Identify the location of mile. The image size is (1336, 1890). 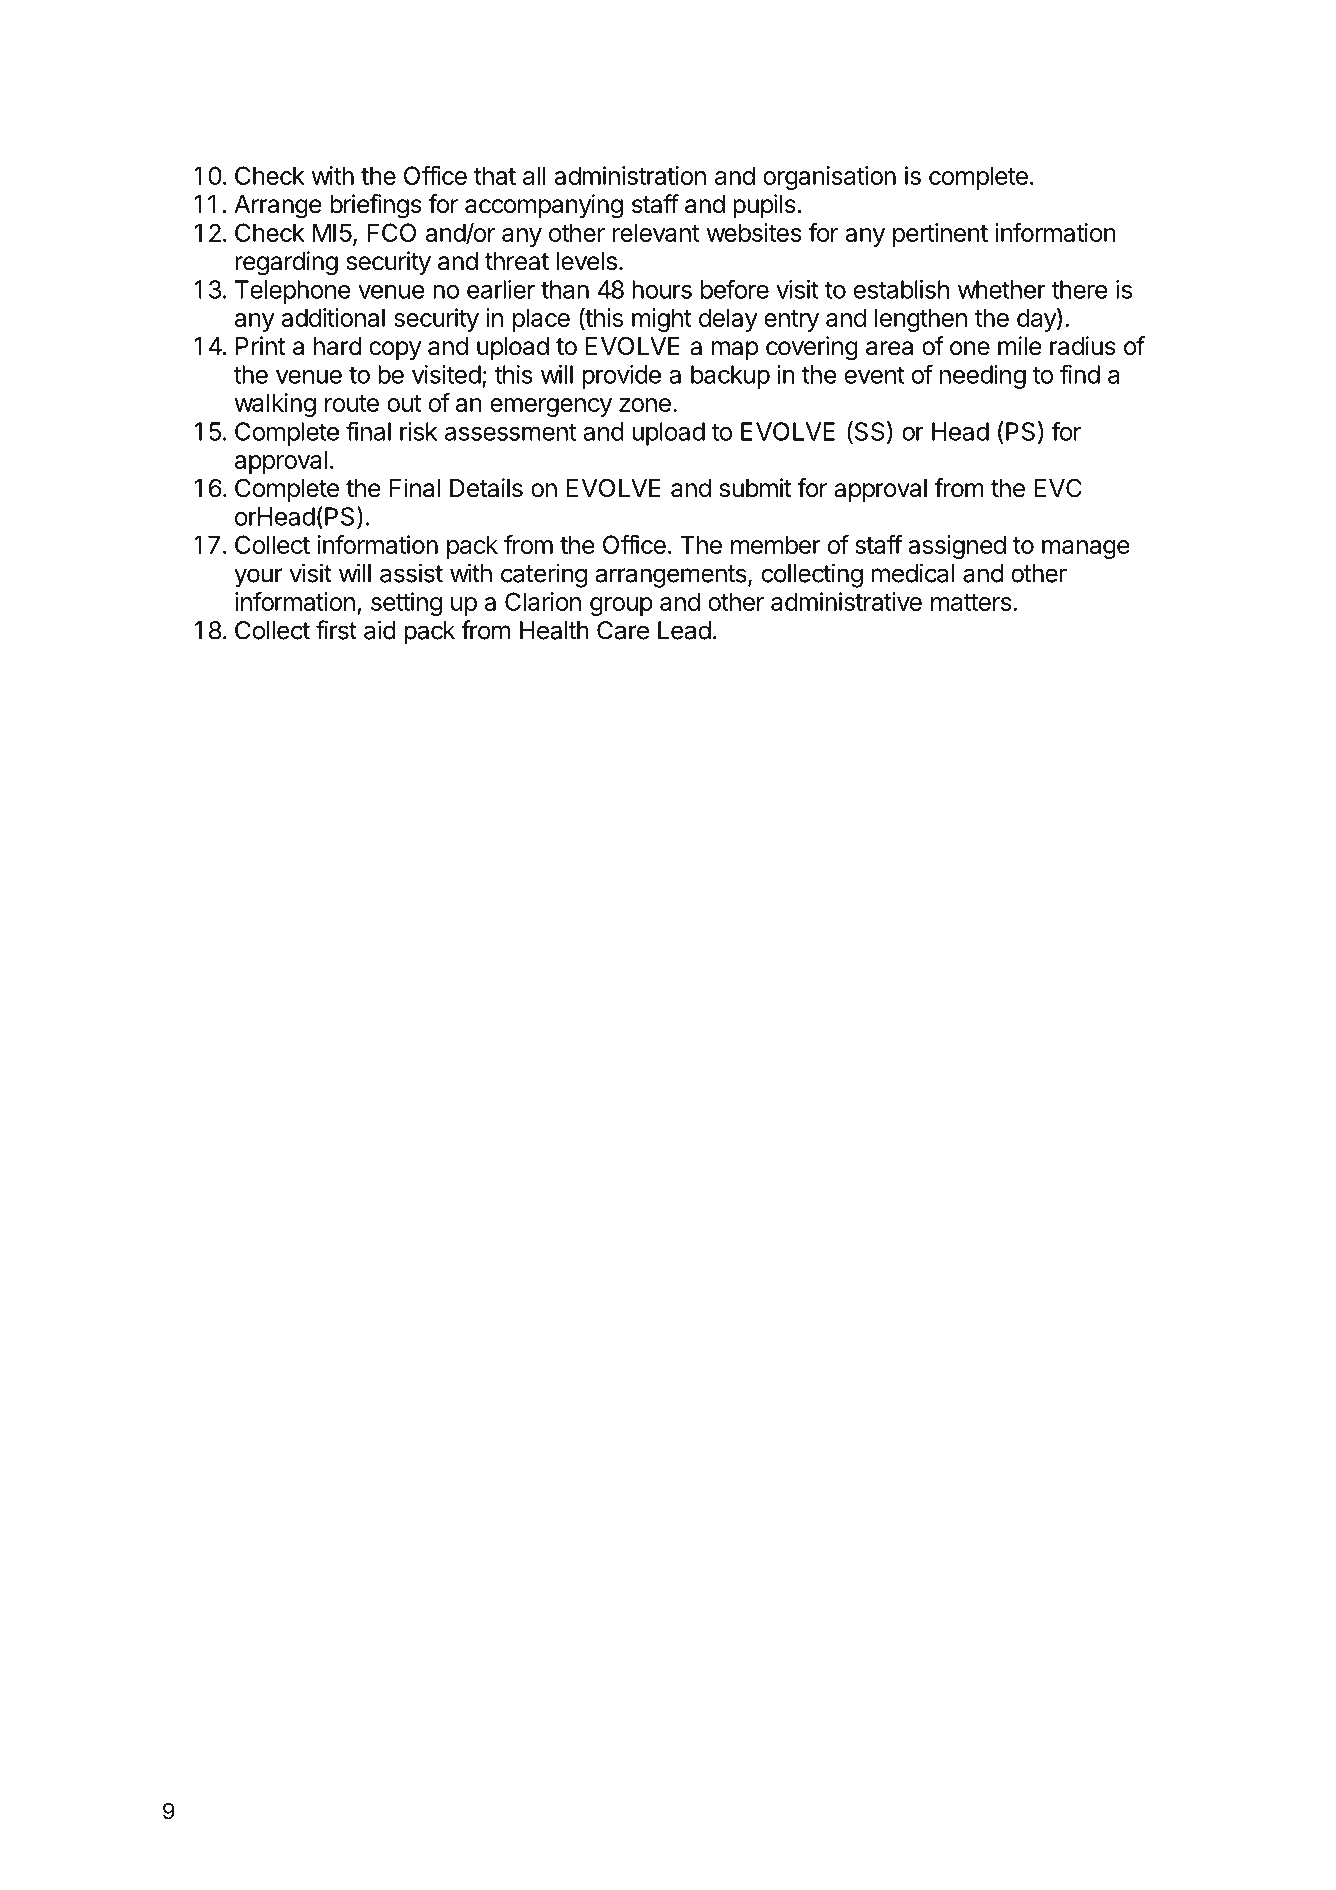
(1020, 346).
